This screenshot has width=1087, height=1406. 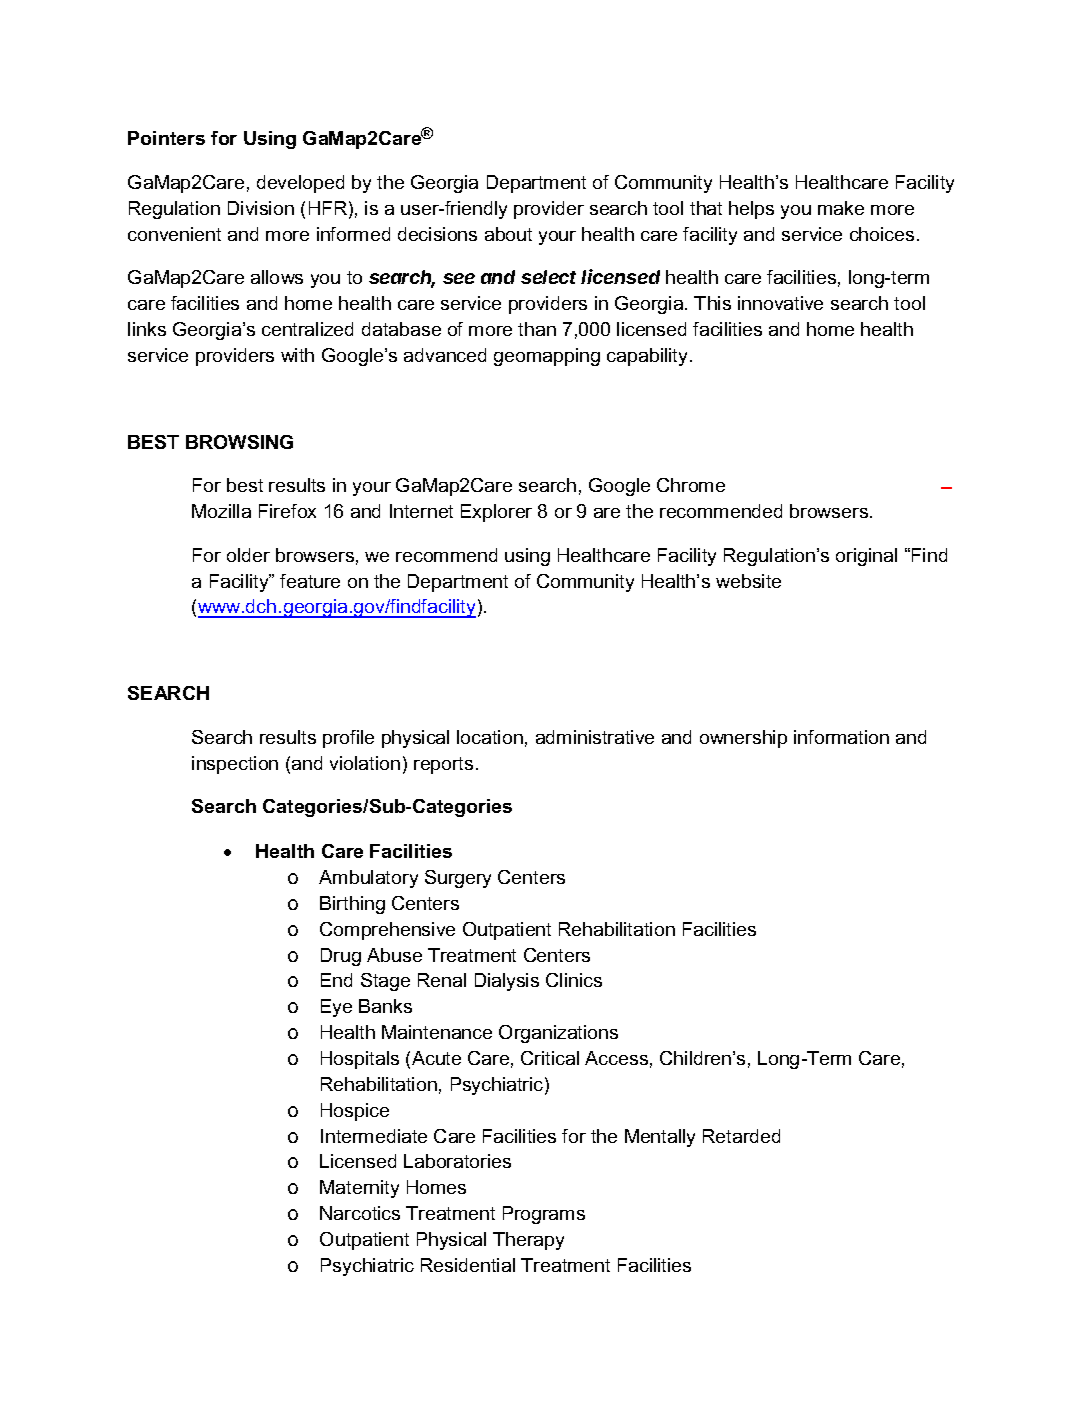 I want to click on about, so click(x=508, y=234).
